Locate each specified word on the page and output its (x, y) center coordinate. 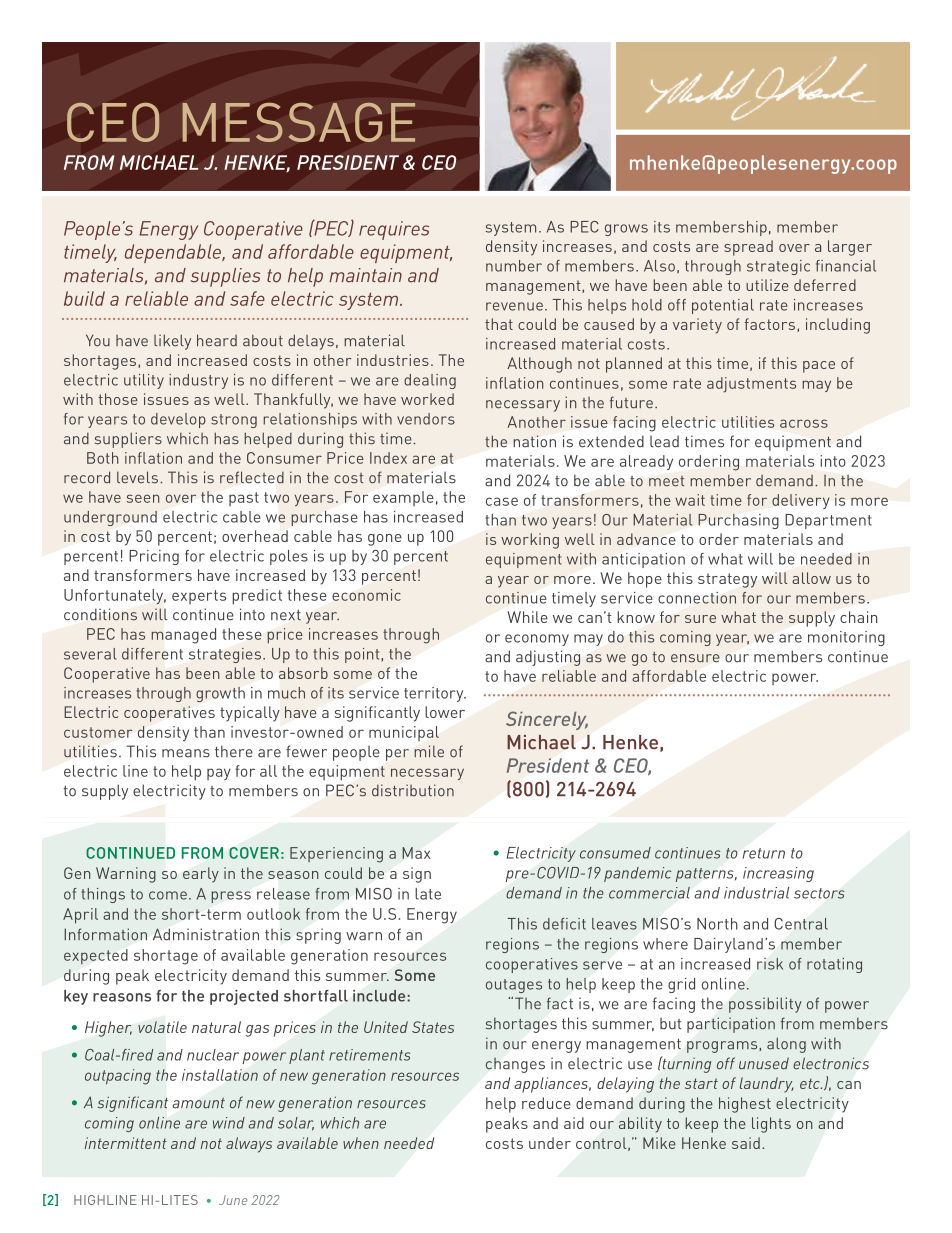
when (361, 1143)
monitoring (846, 638)
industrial (756, 893)
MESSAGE (299, 122)
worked (427, 399)
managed (183, 636)
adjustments (751, 385)
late (428, 894)
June (233, 1200)
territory (435, 694)
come (168, 895)
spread (748, 248)
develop (178, 420)
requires (394, 230)
